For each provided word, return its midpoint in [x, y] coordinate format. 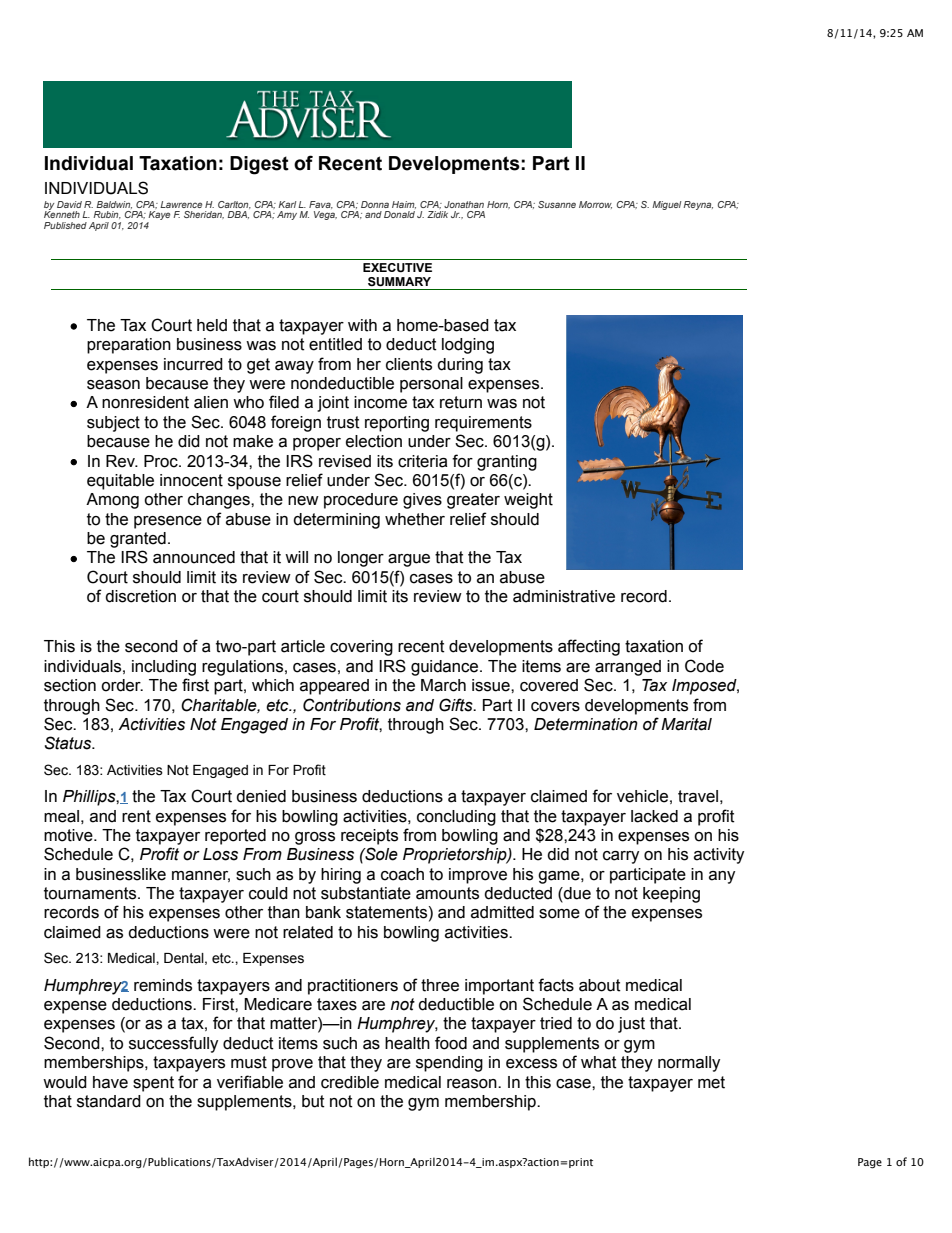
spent [153, 1084]
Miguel [666, 205]
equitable [120, 482]
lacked [654, 816]
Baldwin [114, 205]
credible [350, 1082]
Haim [404, 205]
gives [422, 501]
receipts [369, 837]
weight [528, 501]
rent [136, 816]
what [599, 1062]
